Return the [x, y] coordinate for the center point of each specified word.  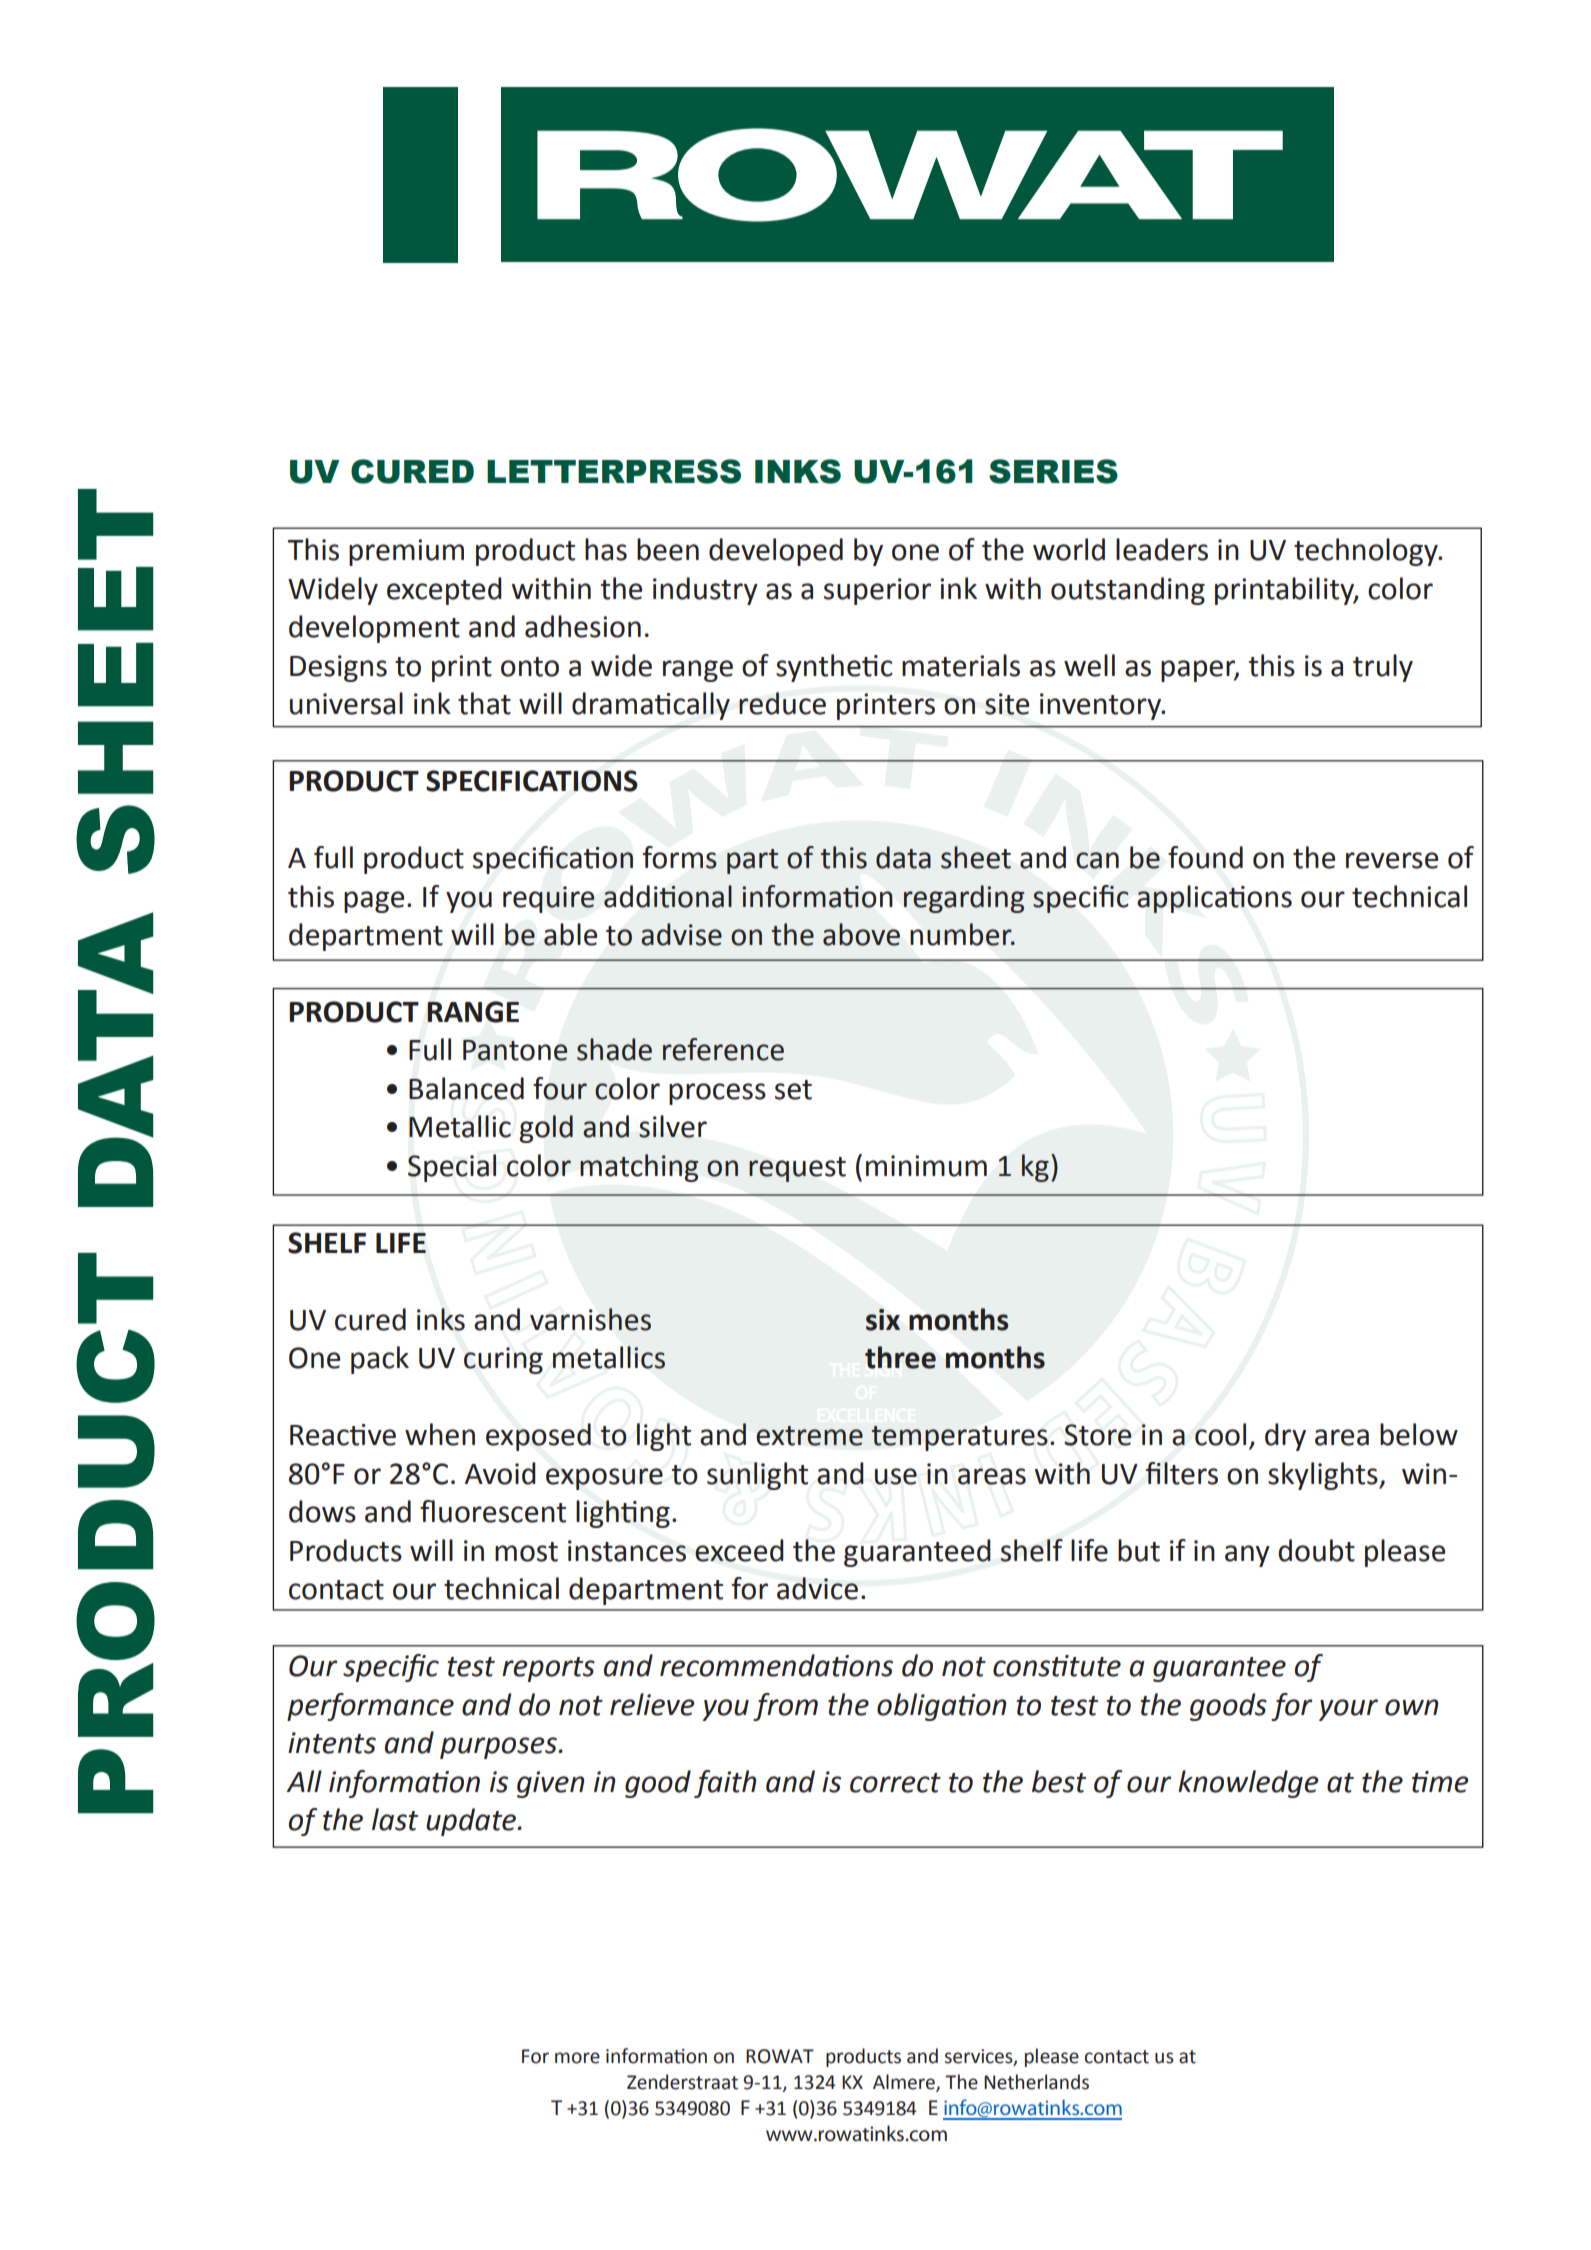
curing [503, 1360]
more [577, 2058]
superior [877, 591]
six [883, 1320]
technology [1367, 552]
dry [1285, 1437]
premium [406, 552]
